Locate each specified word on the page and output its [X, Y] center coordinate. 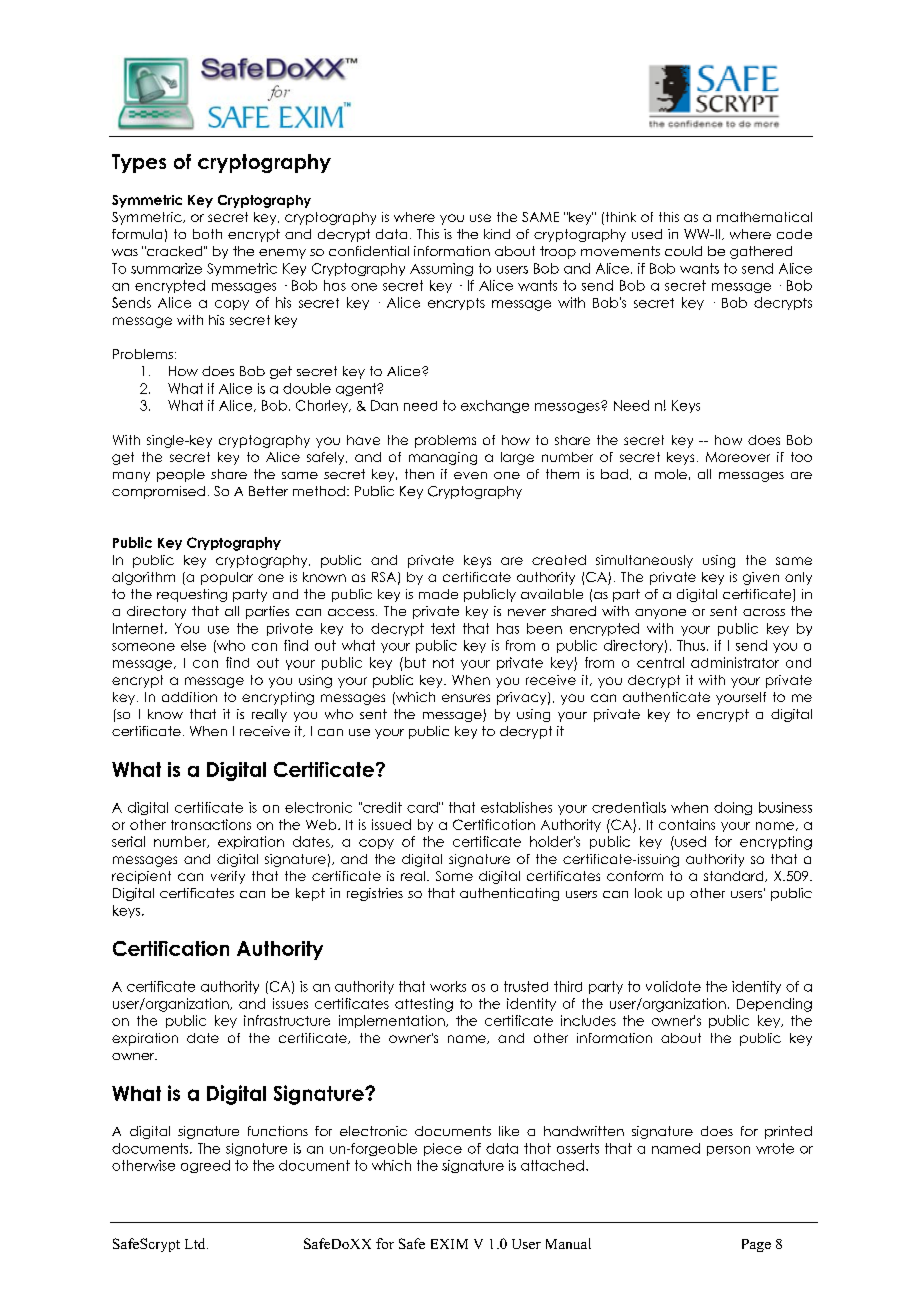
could [683, 251]
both [207, 234]
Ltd [196, 1243]
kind [497, 234]
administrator [735, 662]
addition [189, 697]
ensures [466, 698]
